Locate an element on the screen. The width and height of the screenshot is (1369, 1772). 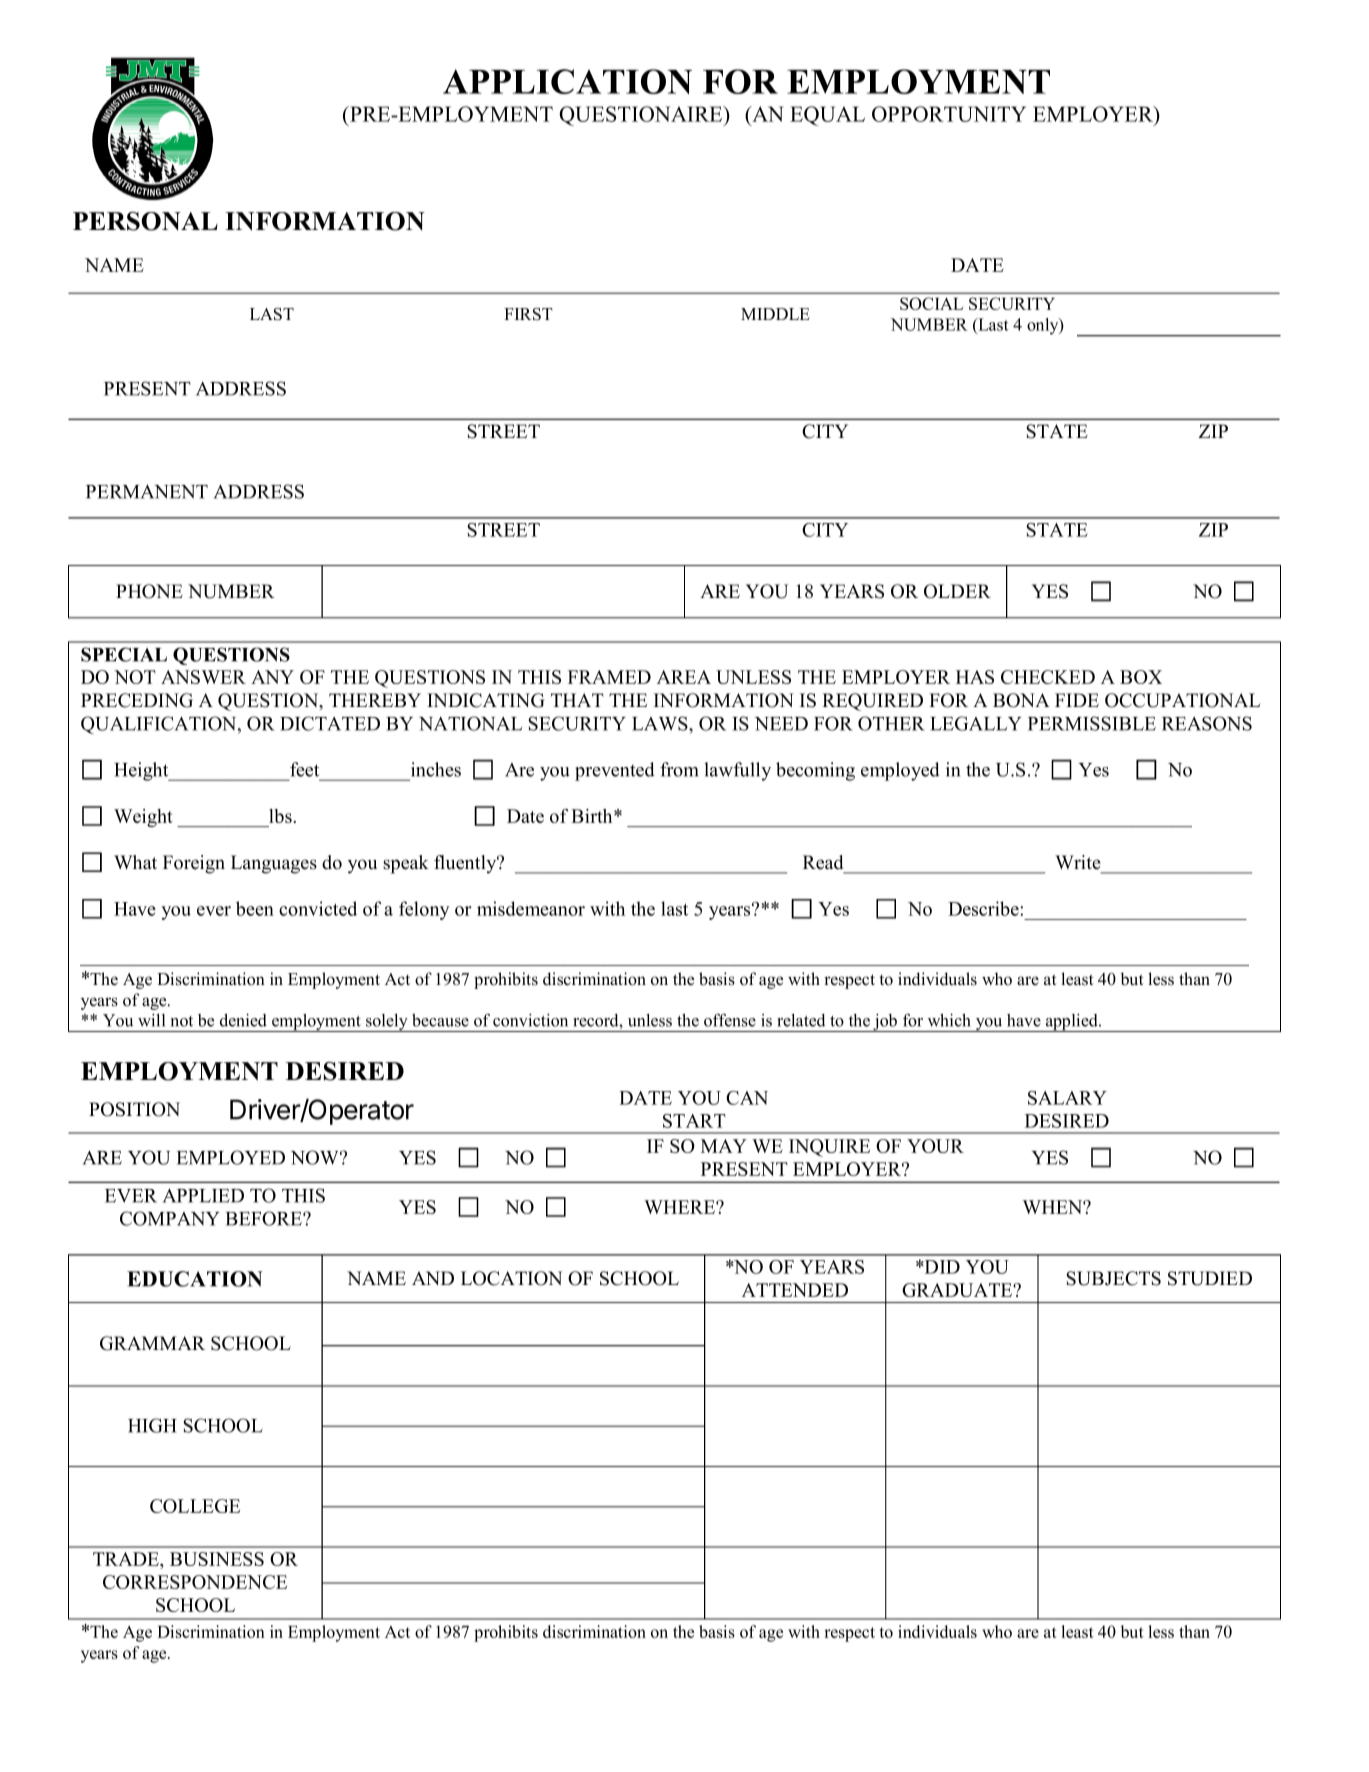
SALARY is located at coordinates (1067, 1098).
